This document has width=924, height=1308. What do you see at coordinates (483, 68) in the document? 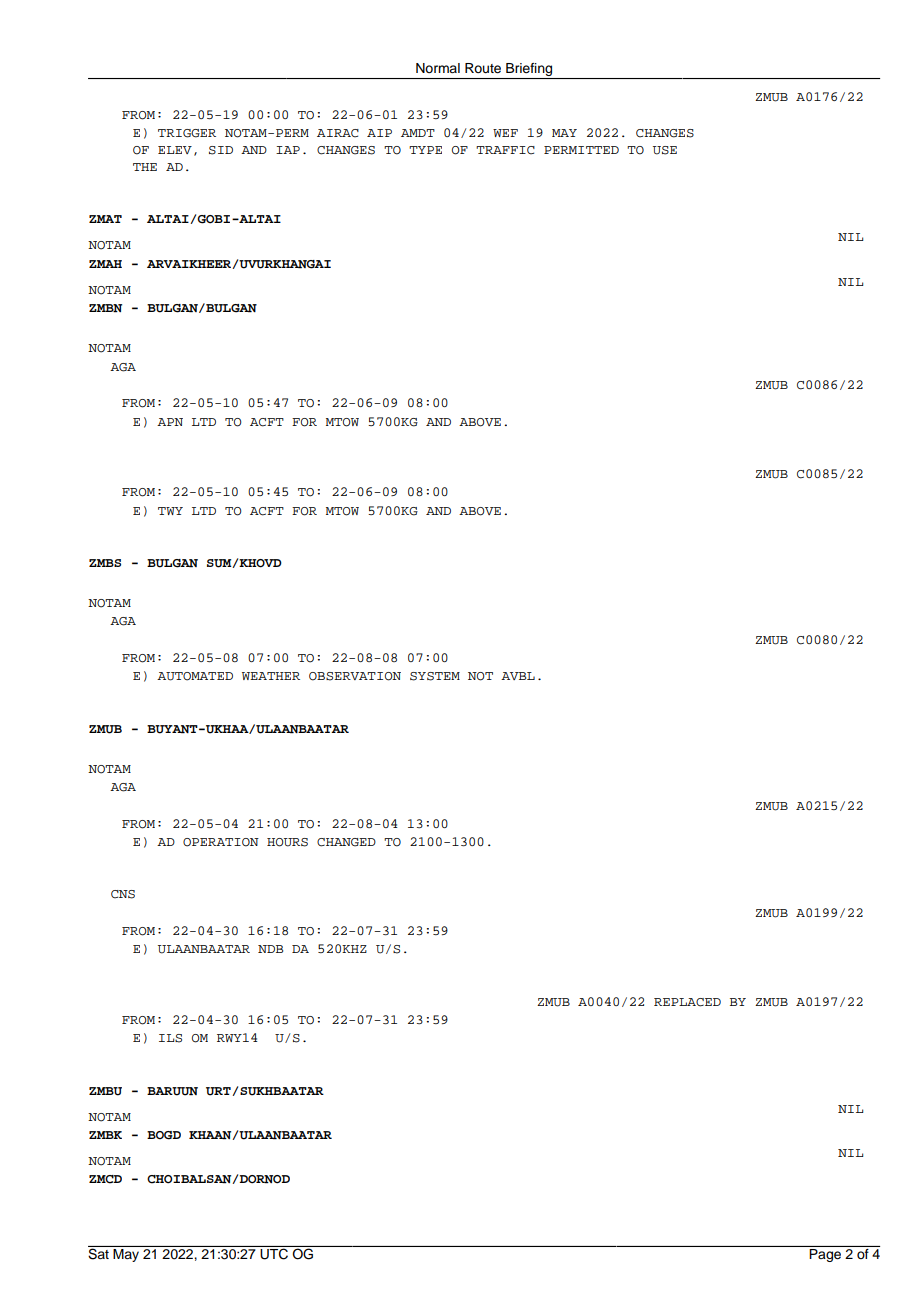
I see `Route` at bounding box center [483, 68].
